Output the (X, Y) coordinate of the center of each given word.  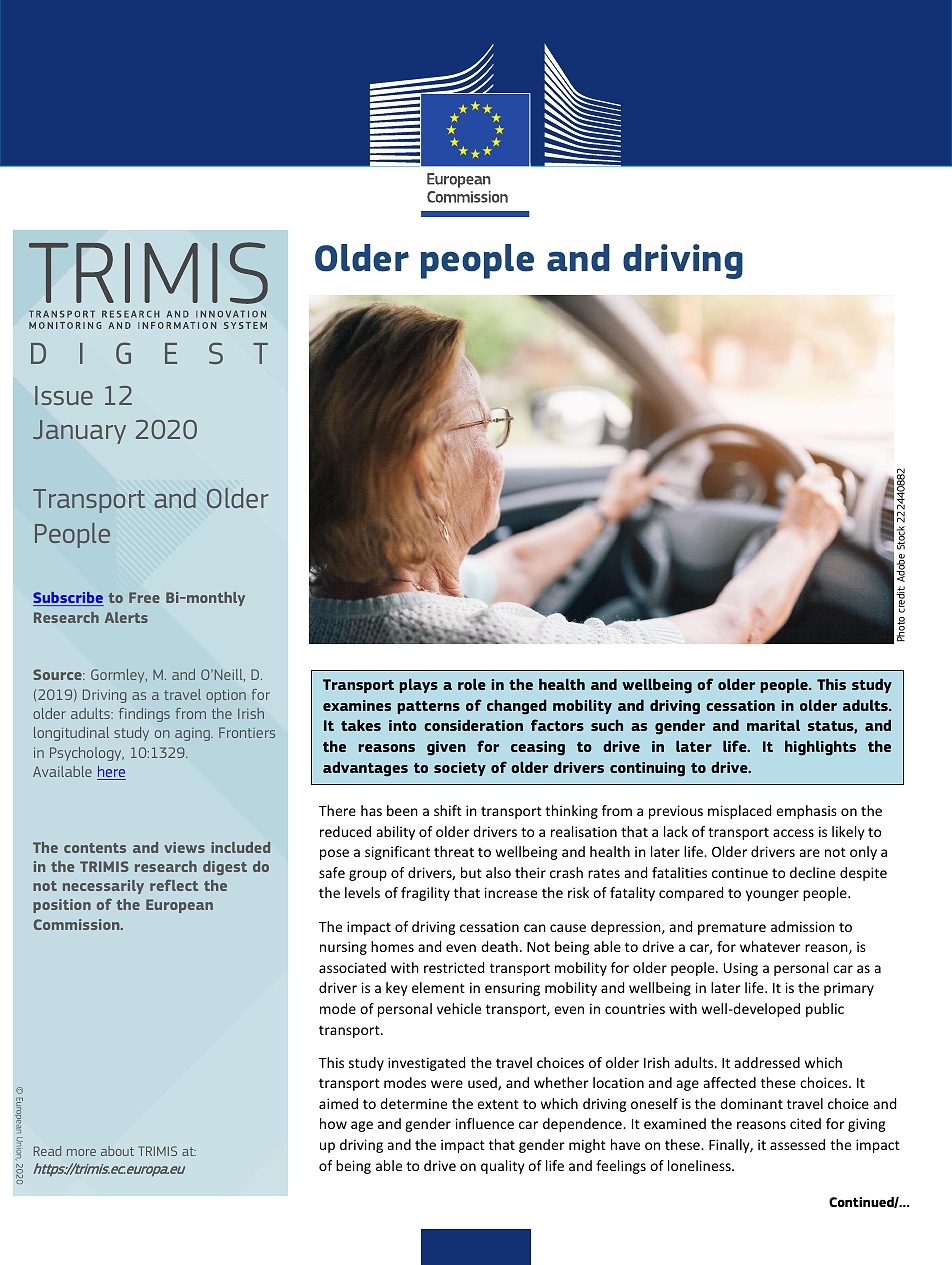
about (117, 1151)
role (472, 684)
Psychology (87, 754)
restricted (454, 967)
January (79, 432)
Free (144, 597)
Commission (78, 924)
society (460, 769)
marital (773, 725)
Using (741, 969)
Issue (64, 395)
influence (485, 1123)
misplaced (739, 812)
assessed (797, 1144)
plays (418, 685)
